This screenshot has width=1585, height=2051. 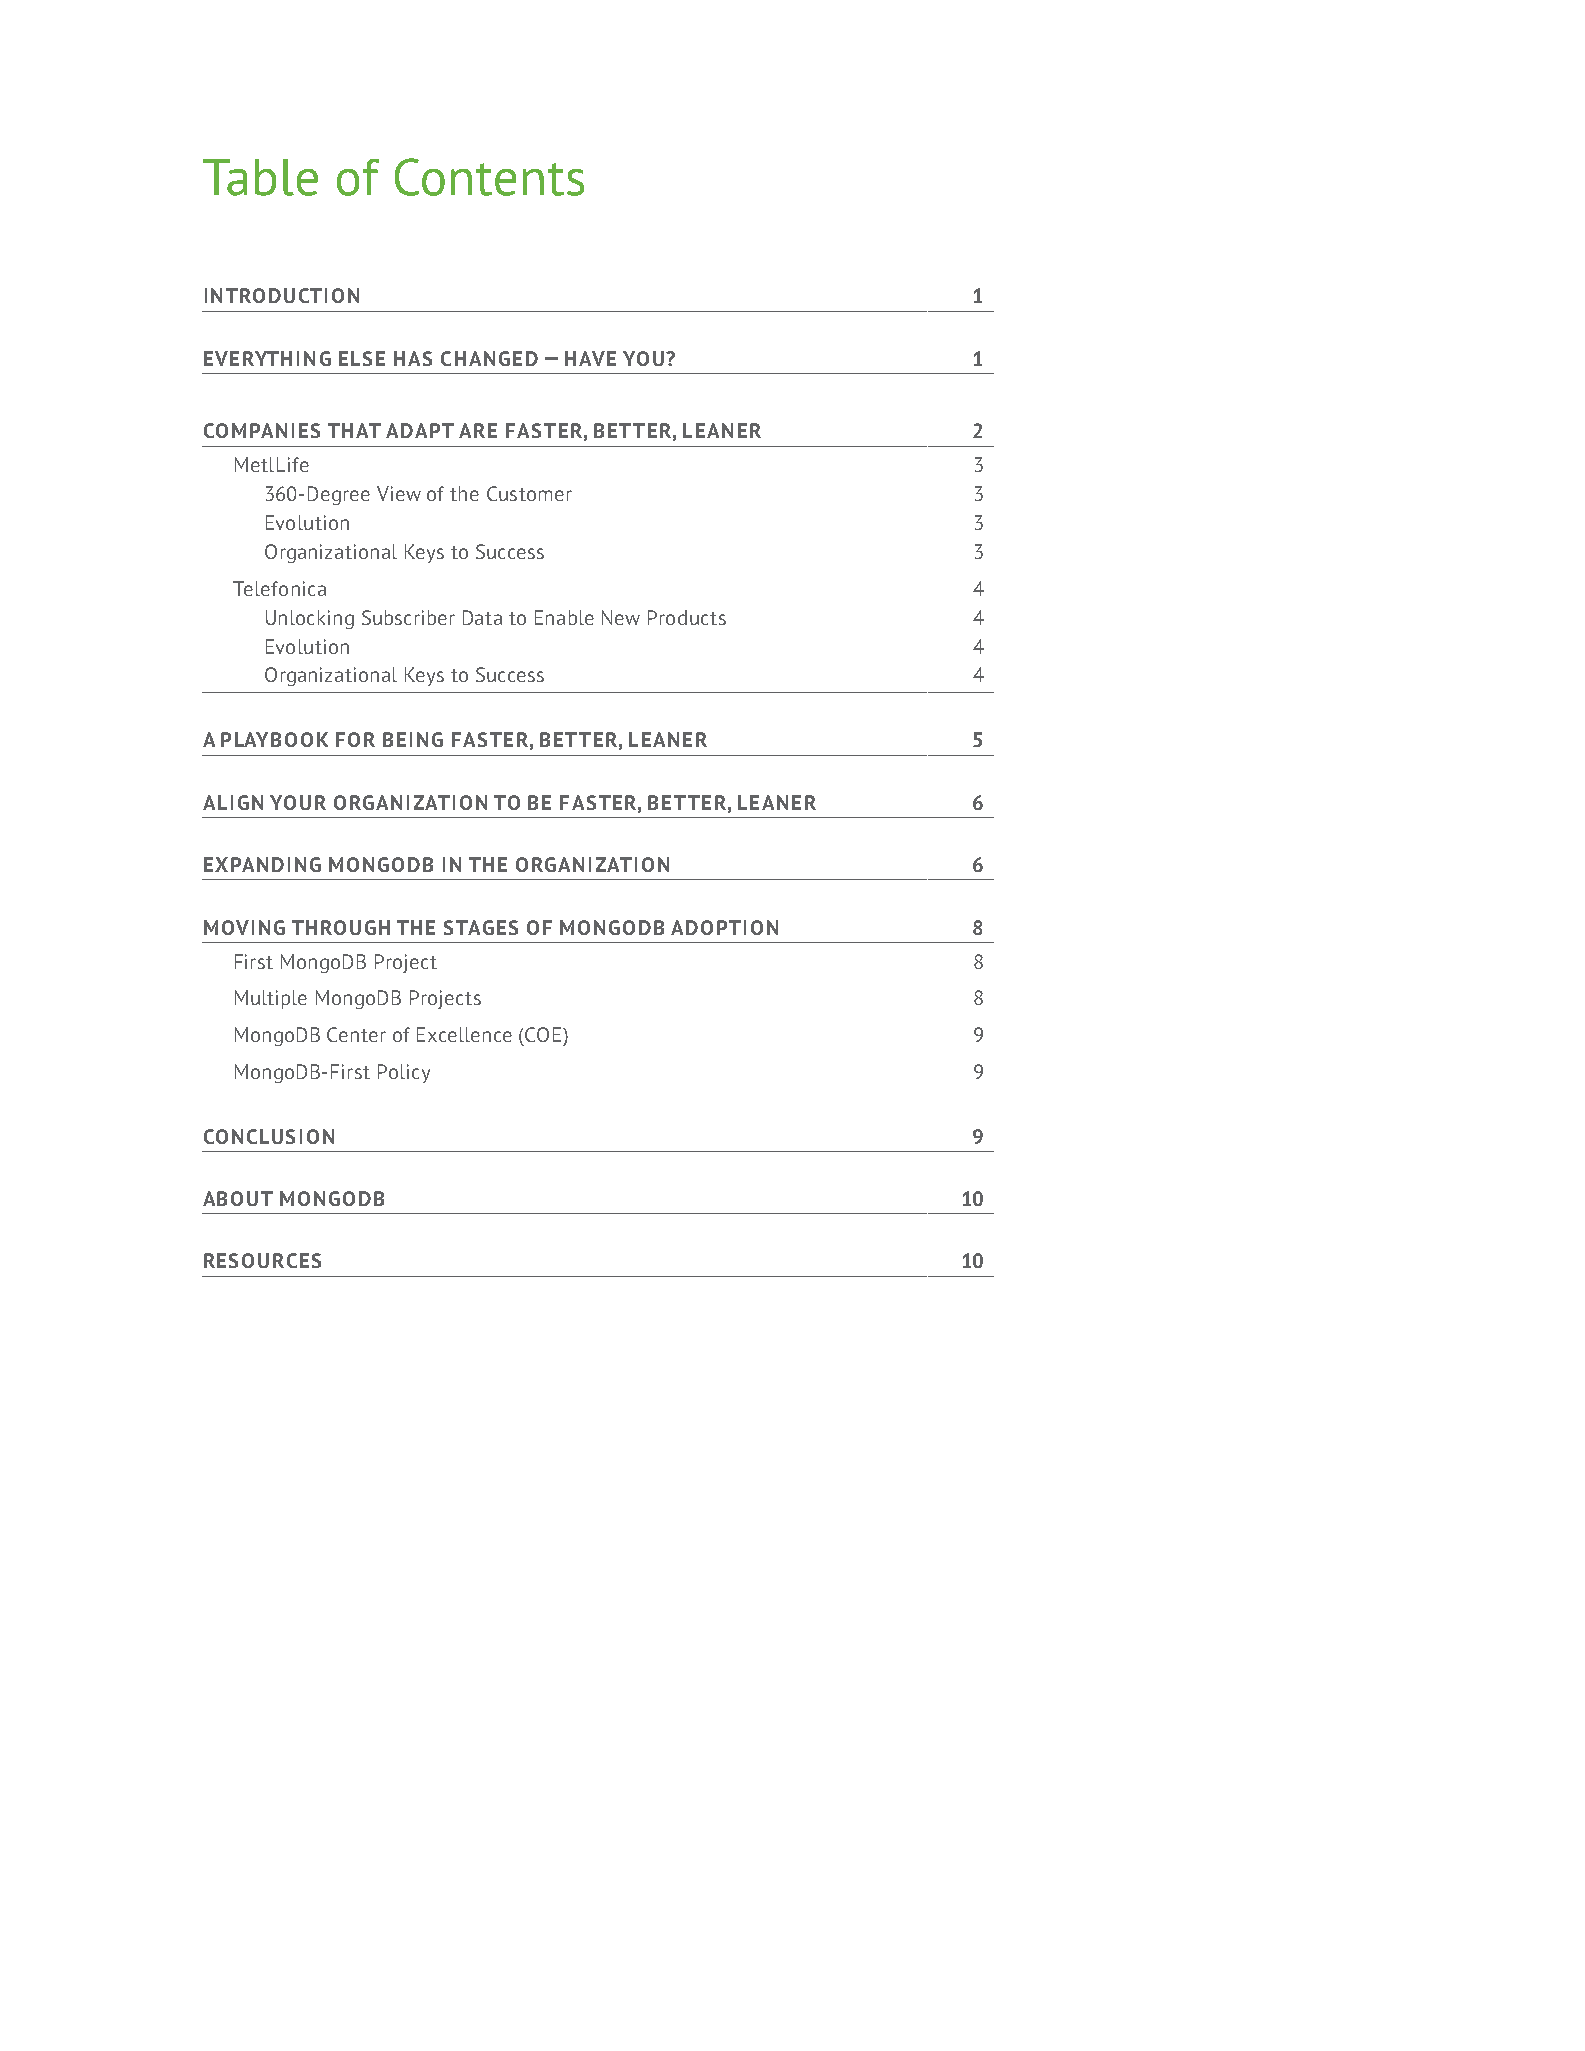 What do you see at coordinates (687, 617) in the screenshot?
I see `Products` at bounding box center [687, 617].
